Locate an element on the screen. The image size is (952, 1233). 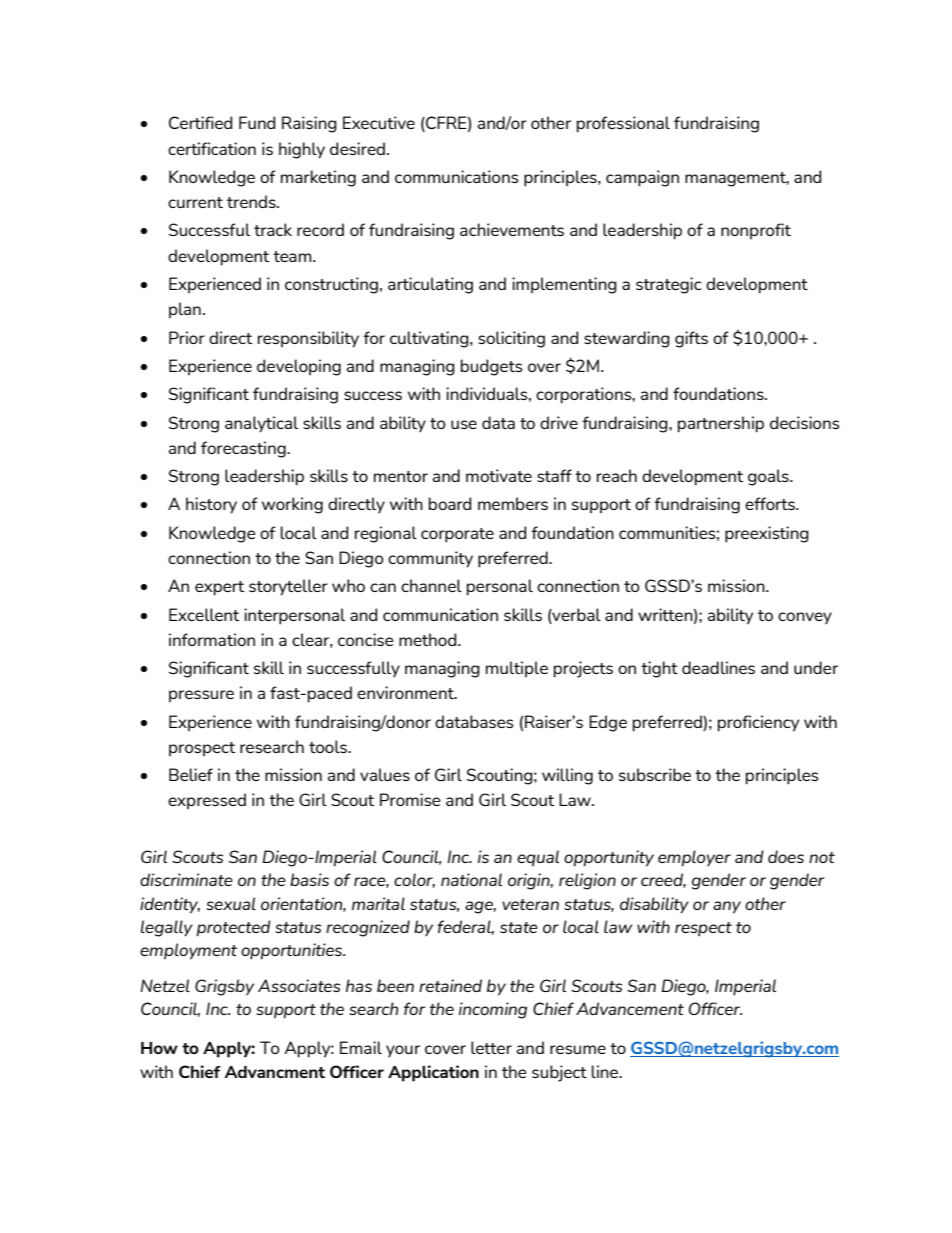
expert is located at coordinates (219, 588).
